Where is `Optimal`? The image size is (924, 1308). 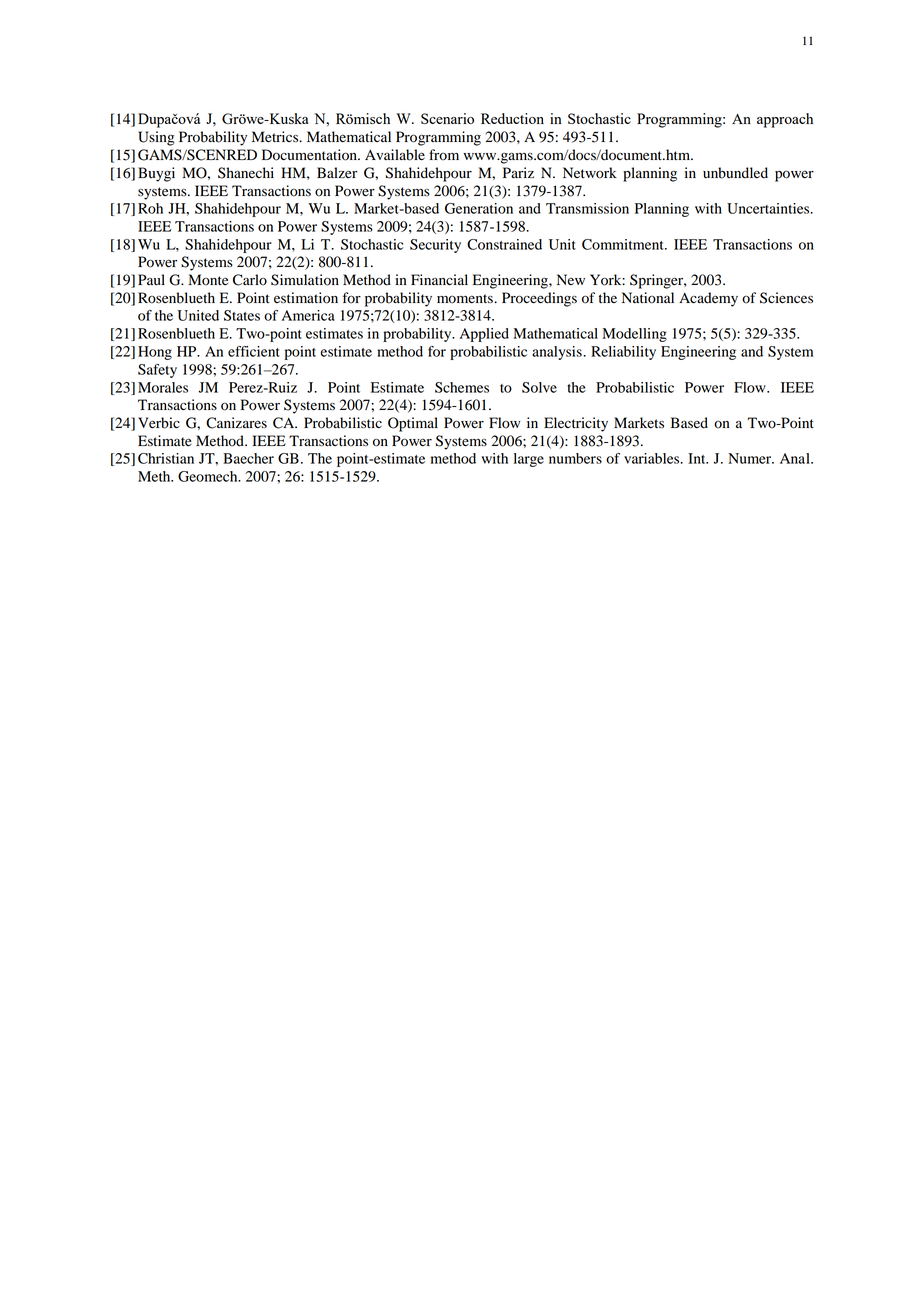 Optimal is located at coordinates (413, 424).
